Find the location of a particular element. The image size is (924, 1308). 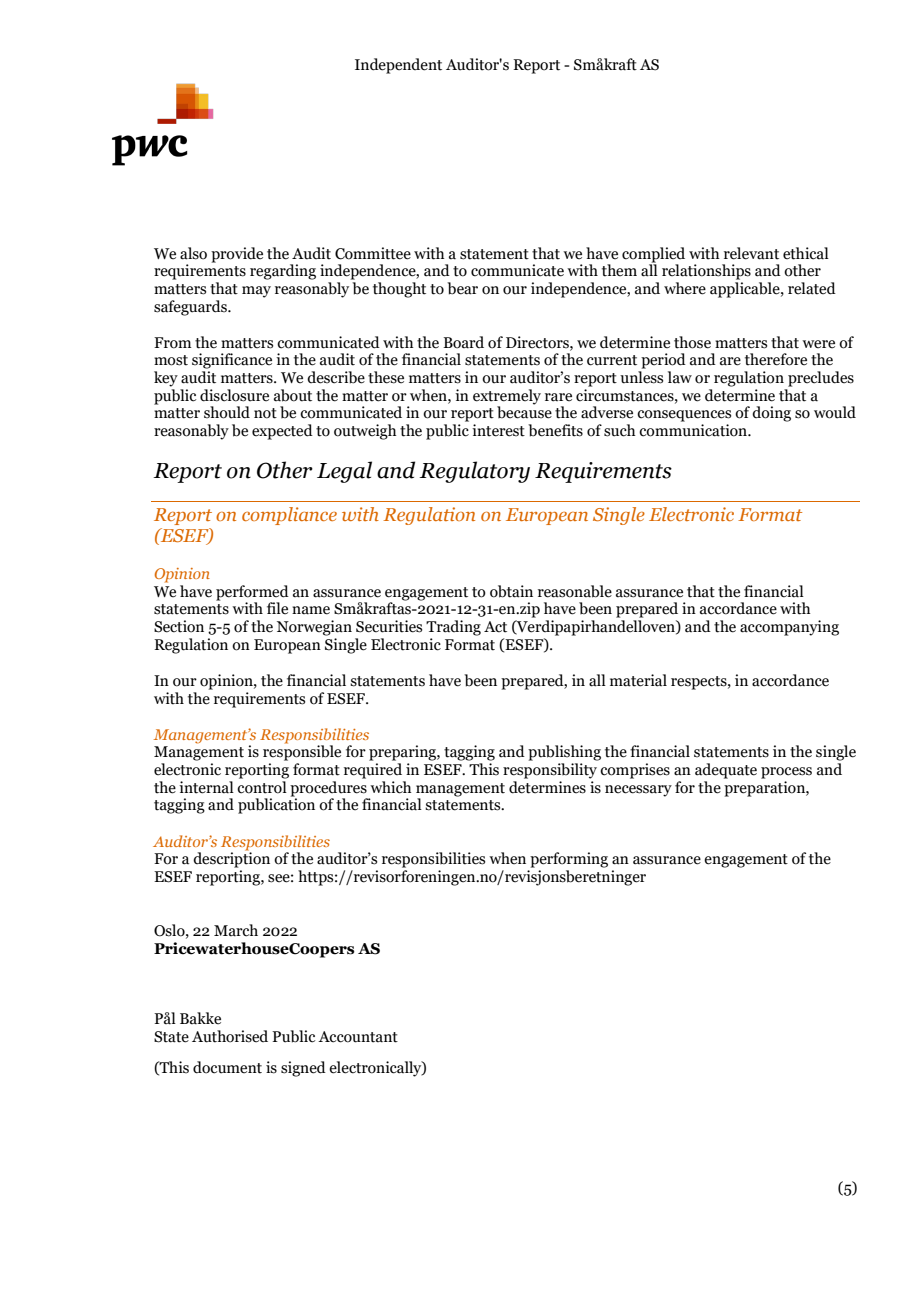

doing is located at coordinates (771, 414).
